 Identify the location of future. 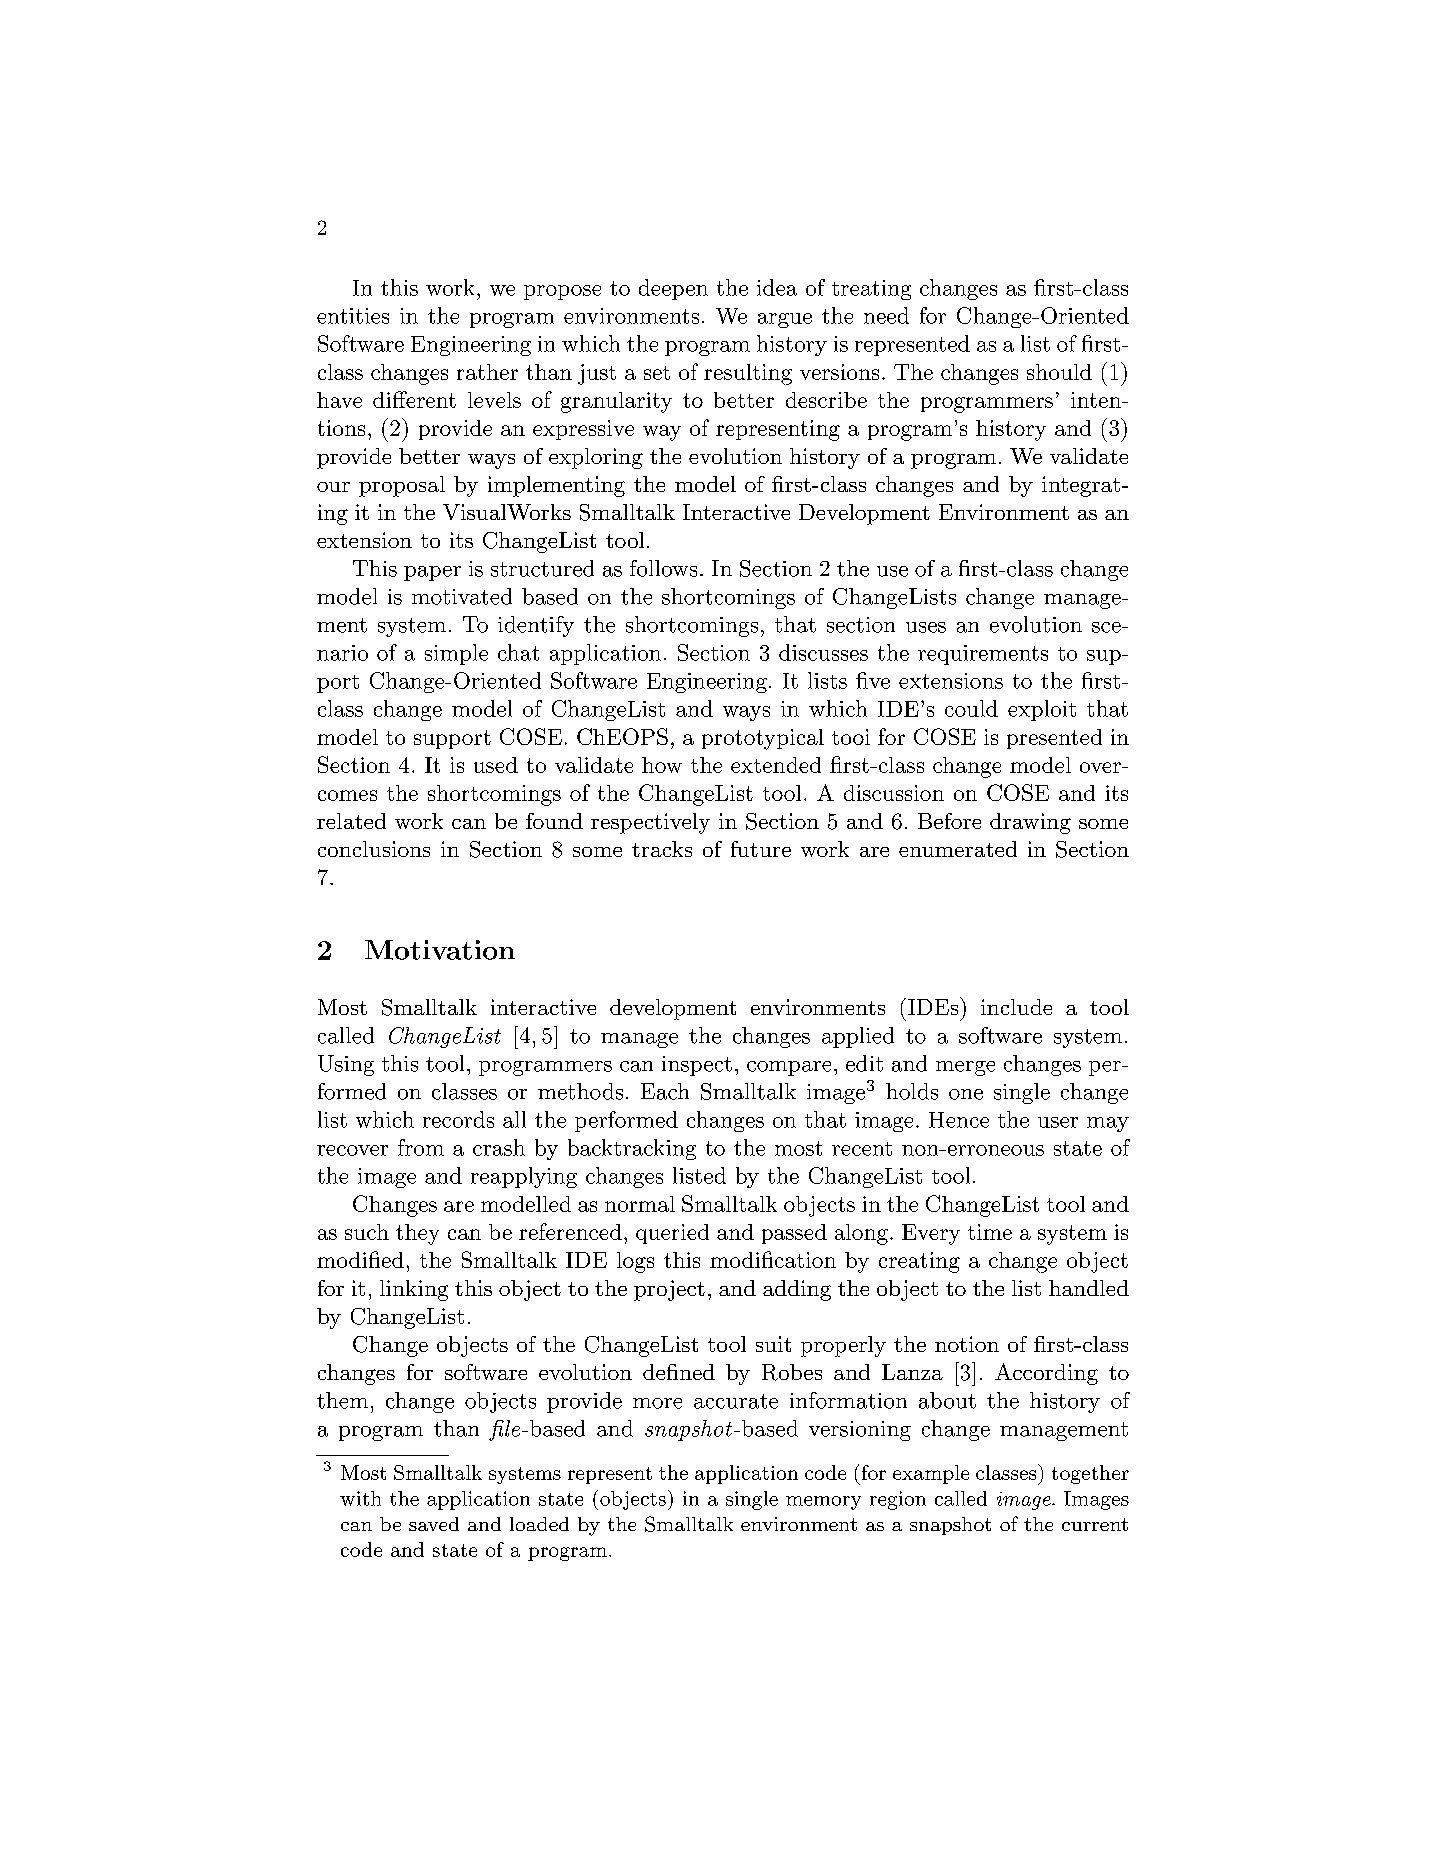
(761, 849).
